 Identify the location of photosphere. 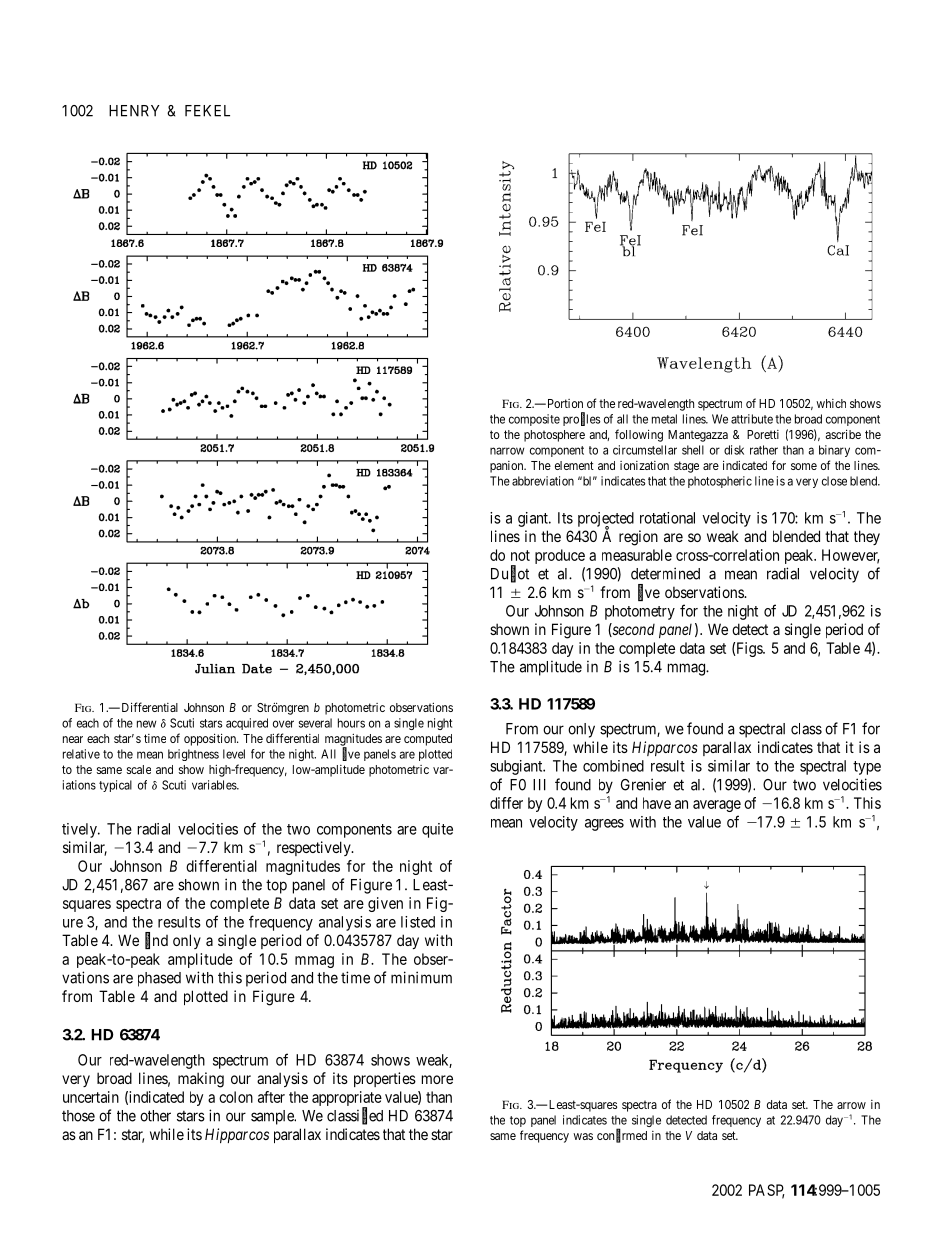
(554, 436).
